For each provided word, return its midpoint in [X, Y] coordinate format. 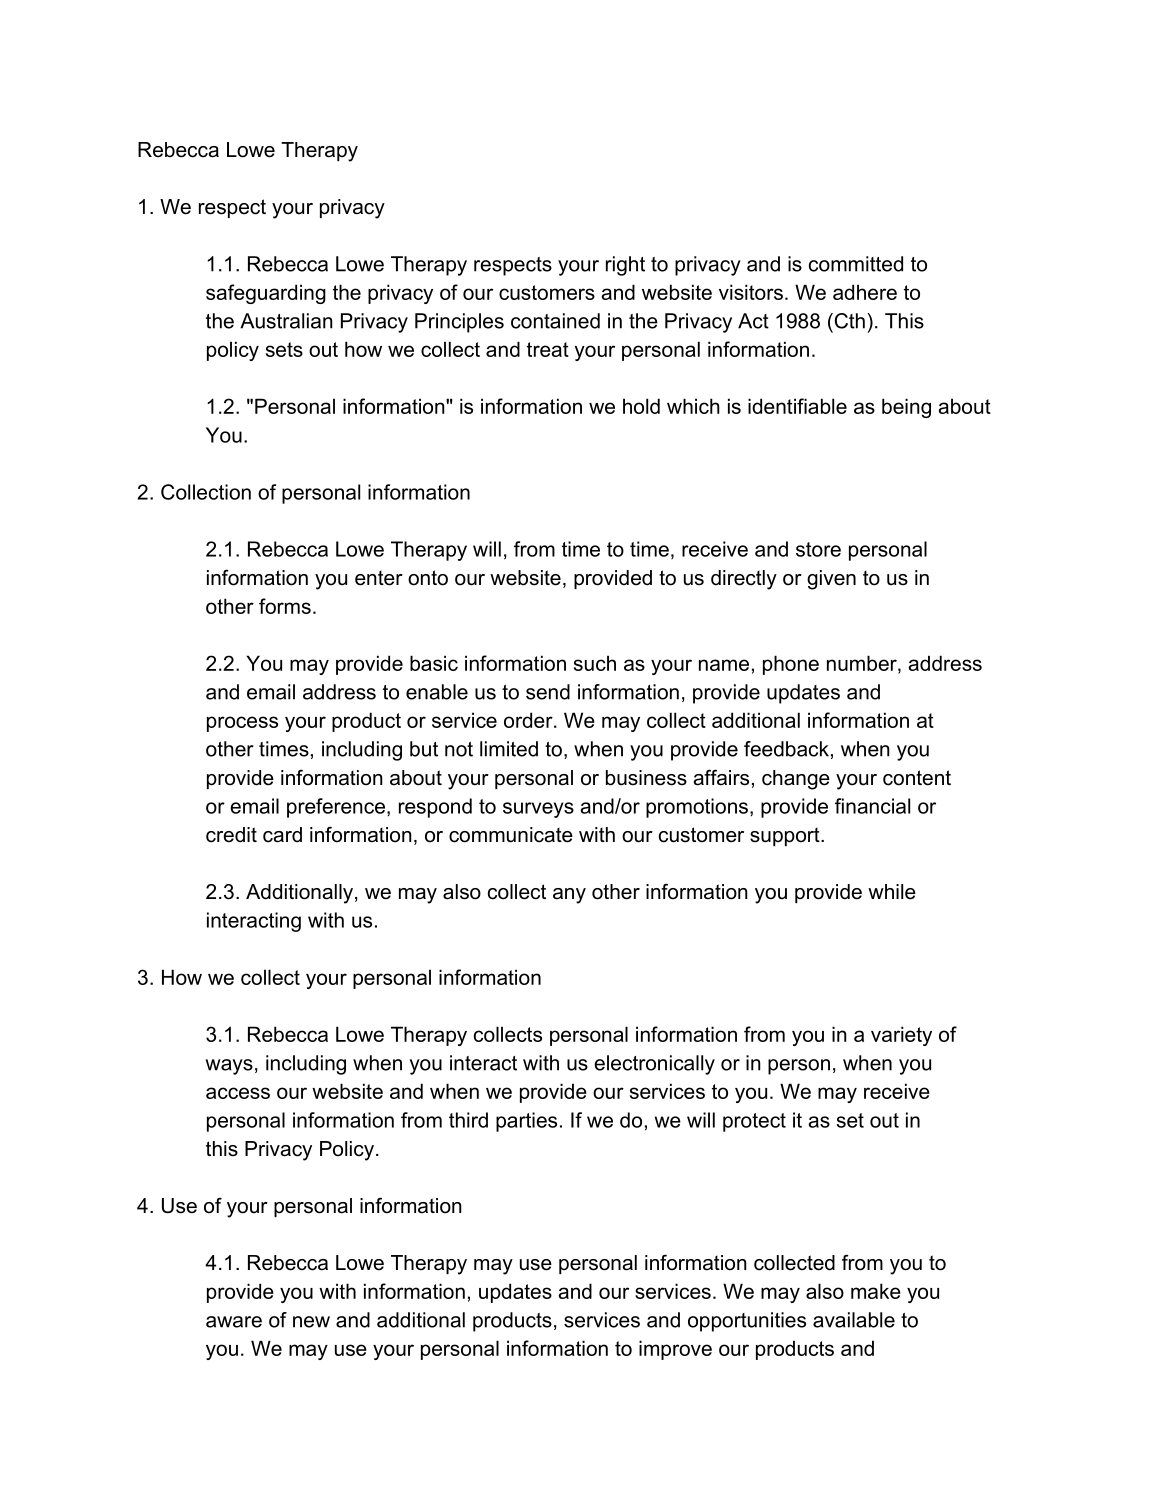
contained [555, 321]
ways [229, 1067]
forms [285, 606]
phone [791, 665]
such [595, 663]
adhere [865, 292]
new [311, 1322]
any [569, 896]
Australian [286, 321]
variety [901, 1036]
